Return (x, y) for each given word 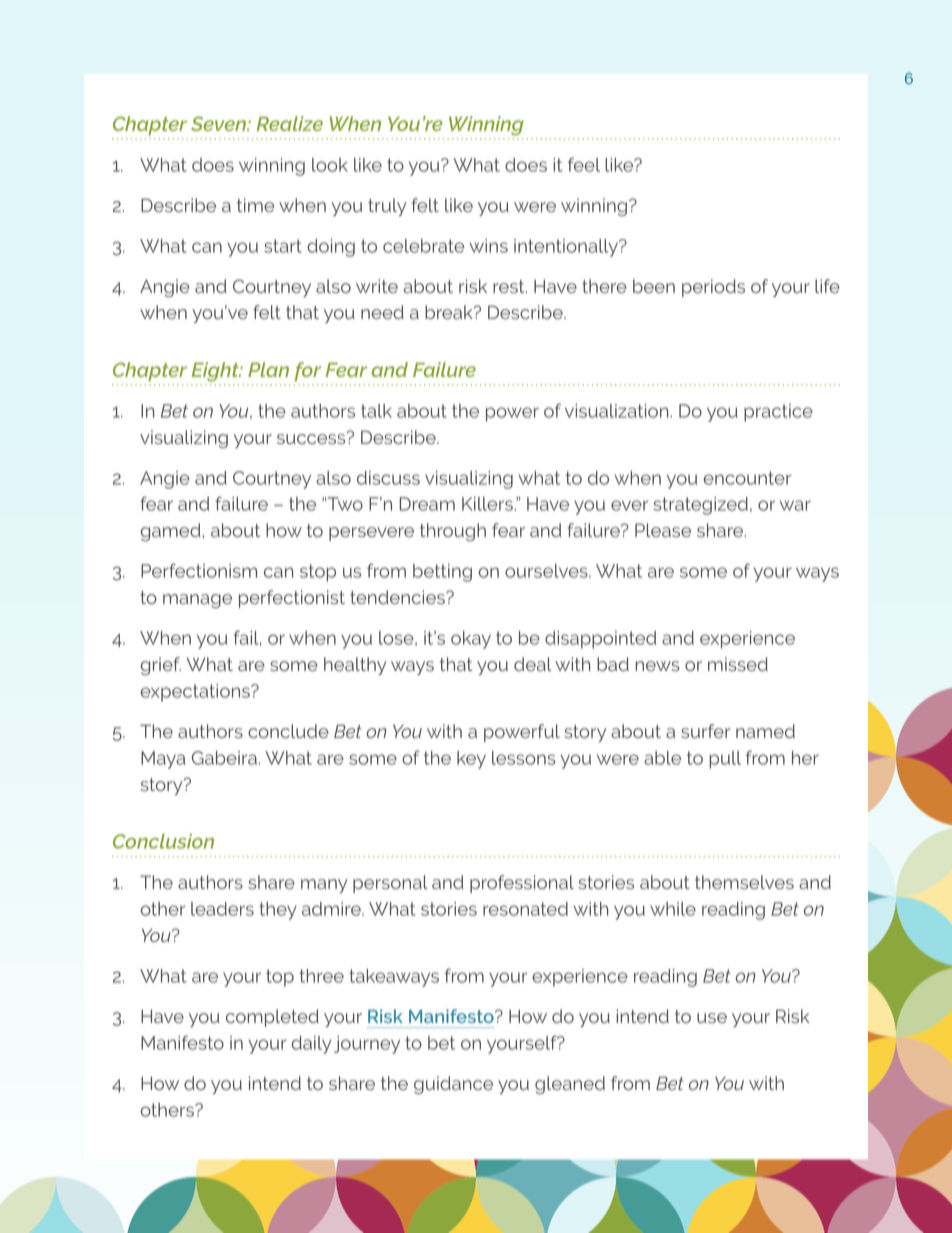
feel (584, 164)
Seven (220, 123)
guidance (453, 1085)
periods (713, 288)
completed (272, 1018)
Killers (488, 504)
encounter (747, 478)
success (312, 438)
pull (725, 760)
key (471, 760)
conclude (288, 731)
